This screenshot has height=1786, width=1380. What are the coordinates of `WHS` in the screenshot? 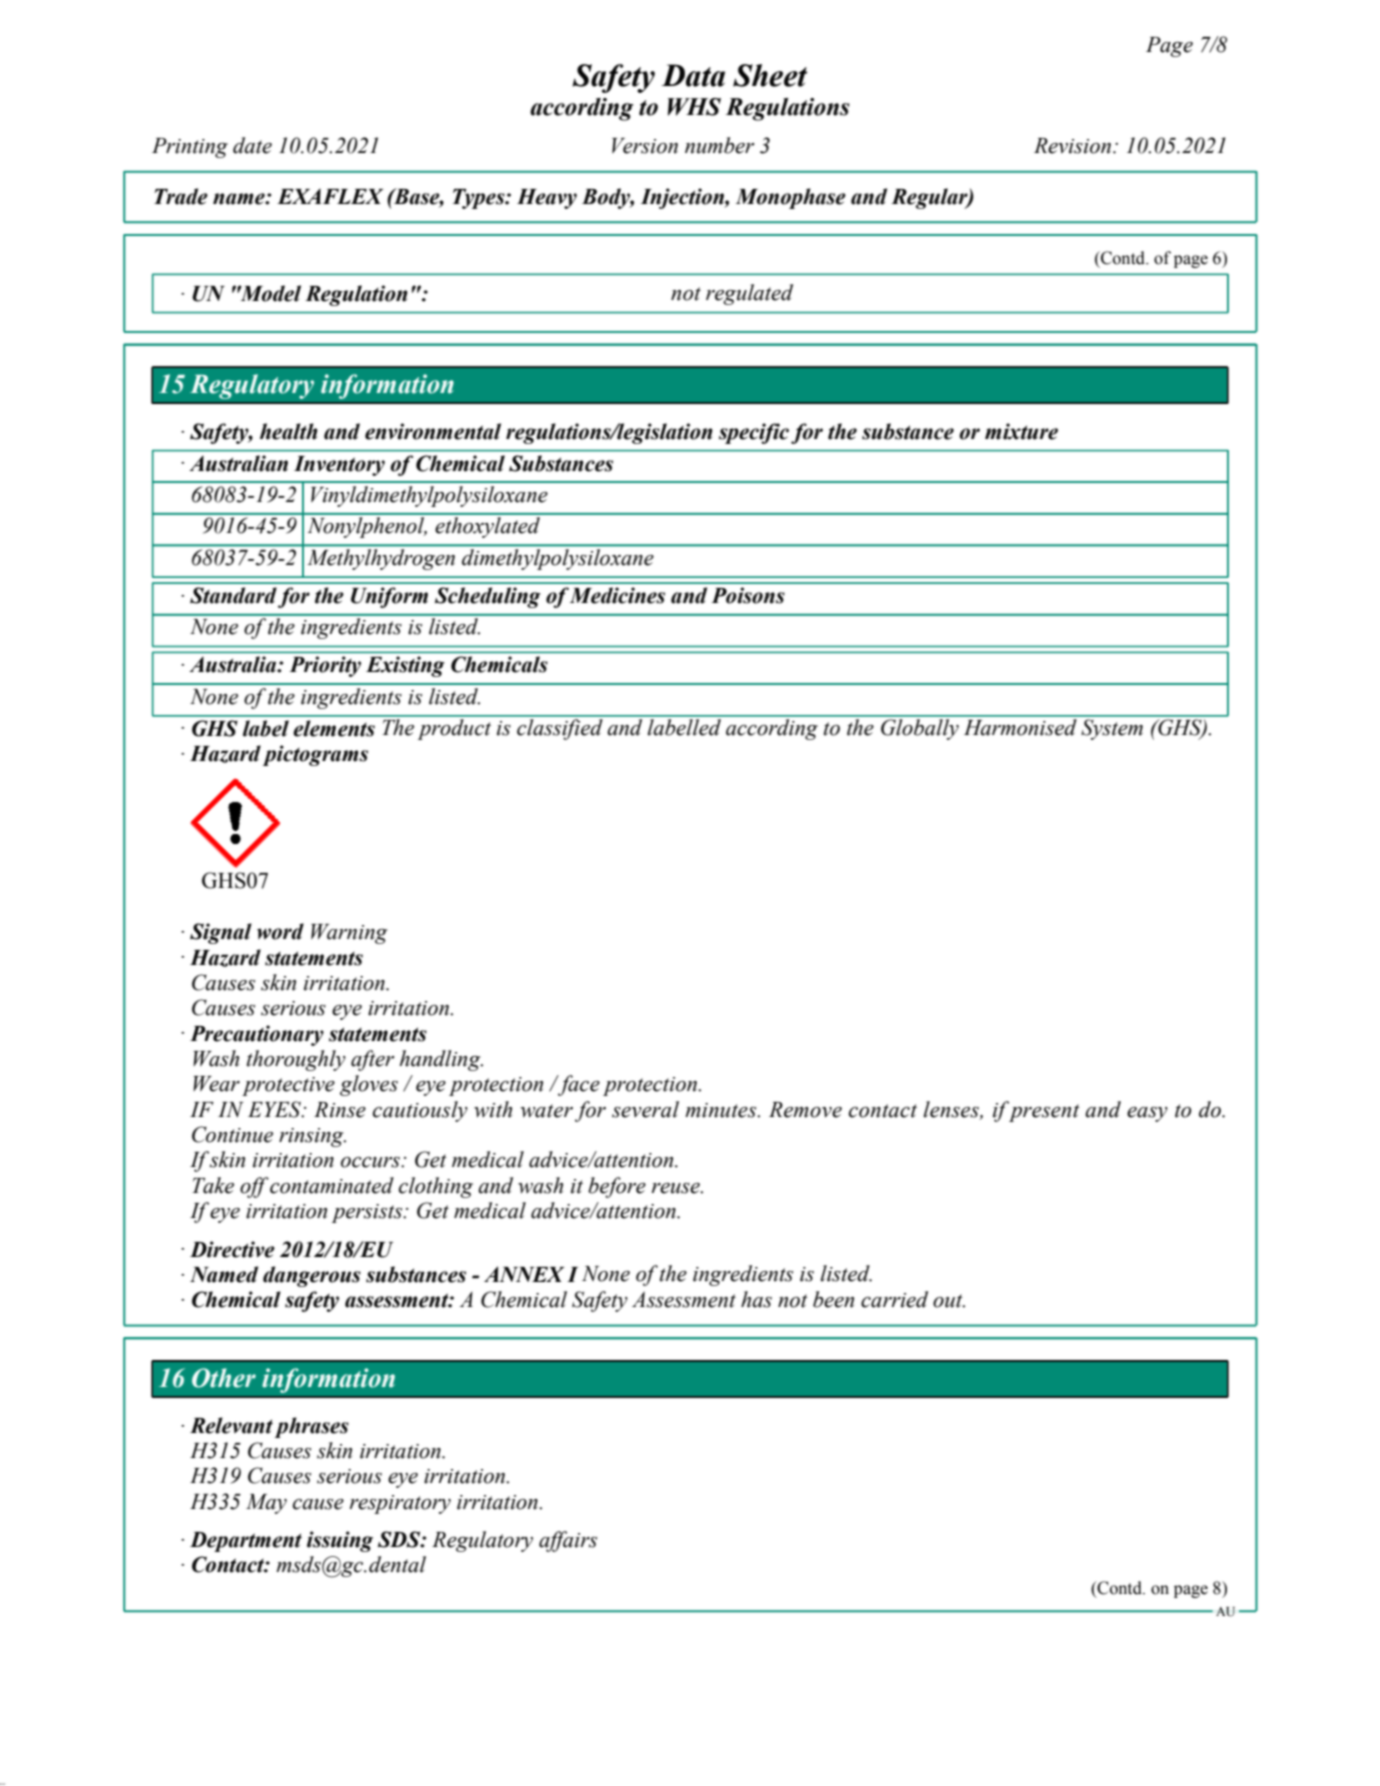 It's located at (694, 107).
